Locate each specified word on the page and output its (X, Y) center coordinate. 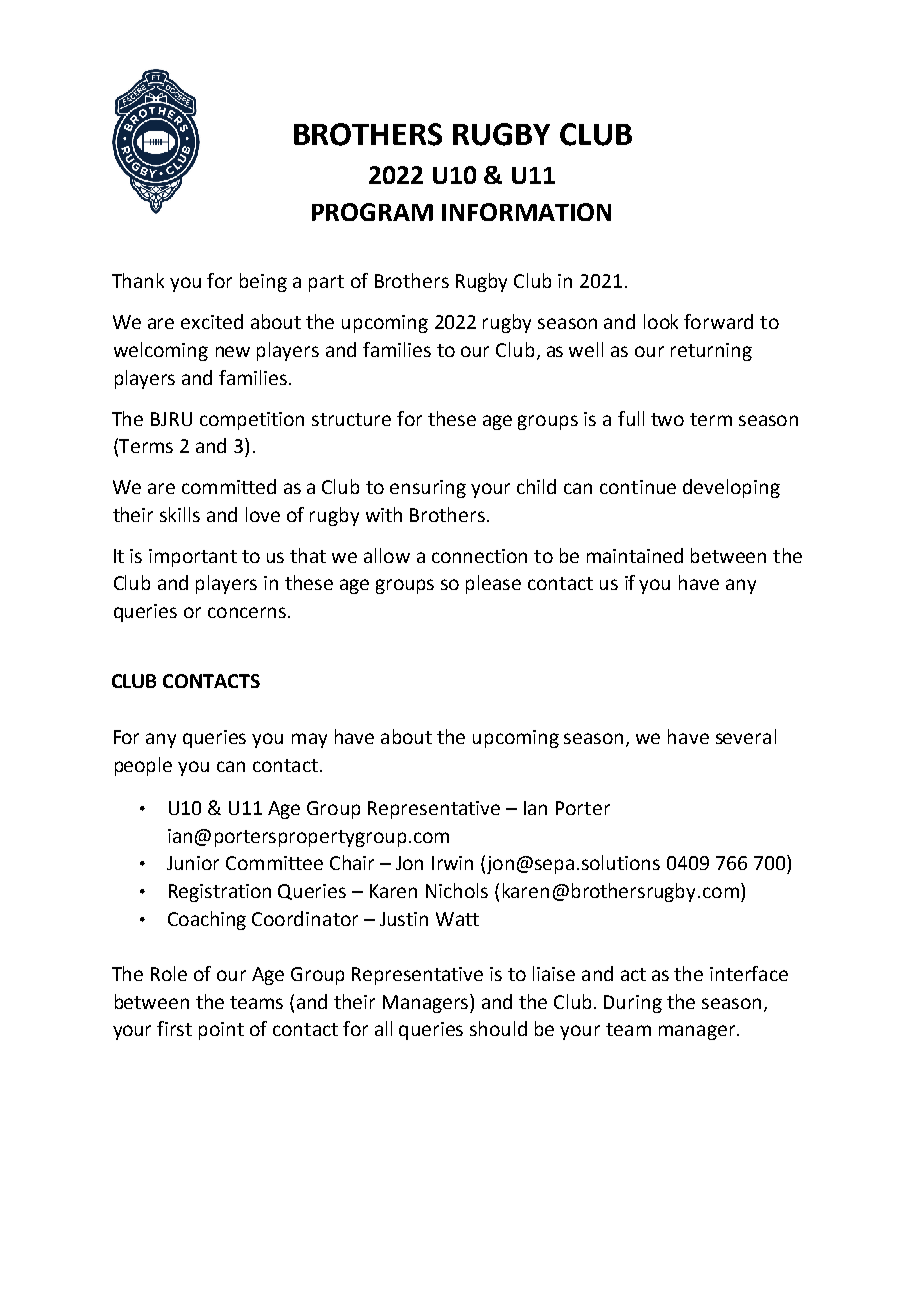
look (661, 321)
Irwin (452, 863)
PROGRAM (372, 212)
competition (252, 421)
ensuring (428, 489)
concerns (247, 612)
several (746, 736)
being (263, 282)
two (667, 419)
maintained (635, 555)
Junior (193, 863)
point (221, 1031)
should (498, 1028)
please (493, 584)
